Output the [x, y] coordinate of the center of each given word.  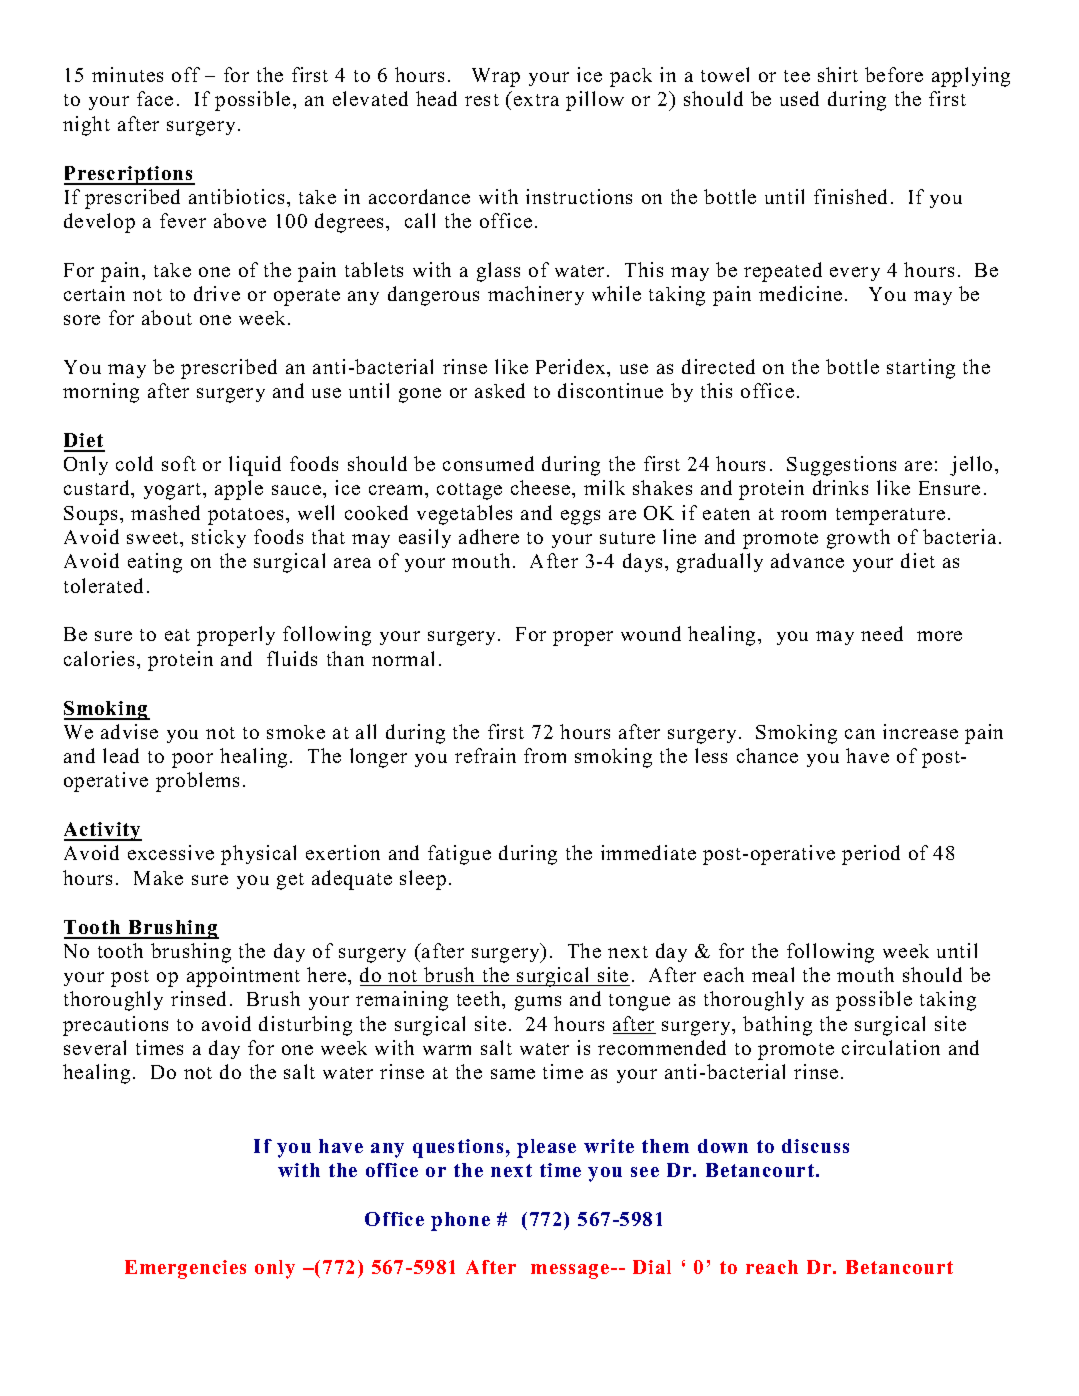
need [882, 633]
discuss [815, 1146]
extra [536, 100]
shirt [838, 74]
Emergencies [185, 1269]
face [155, 98]
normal [403, 658]
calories [99, 658]
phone [460, 1221]
